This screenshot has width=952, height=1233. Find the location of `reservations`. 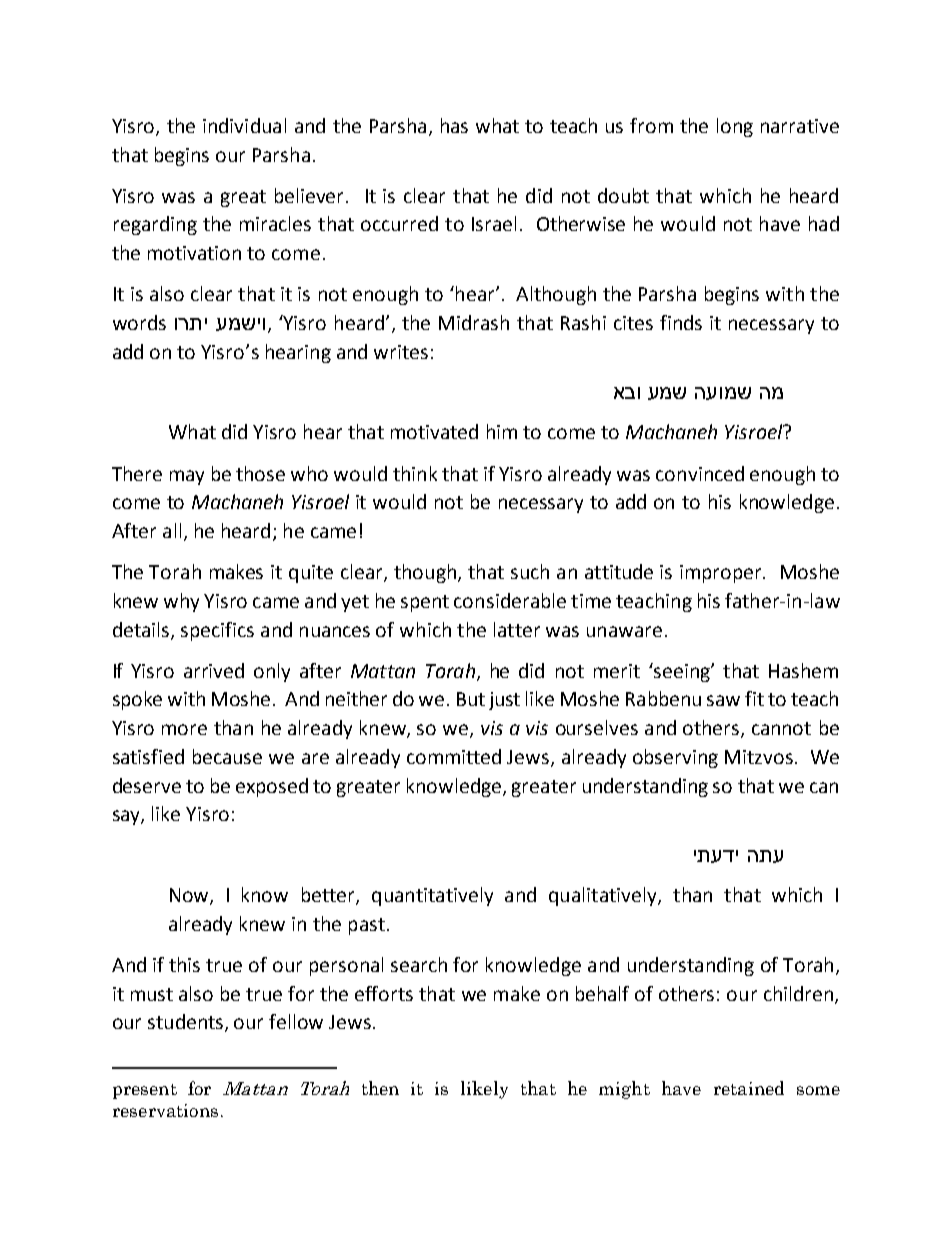

reservations is located at coordinates (165, 1110).
